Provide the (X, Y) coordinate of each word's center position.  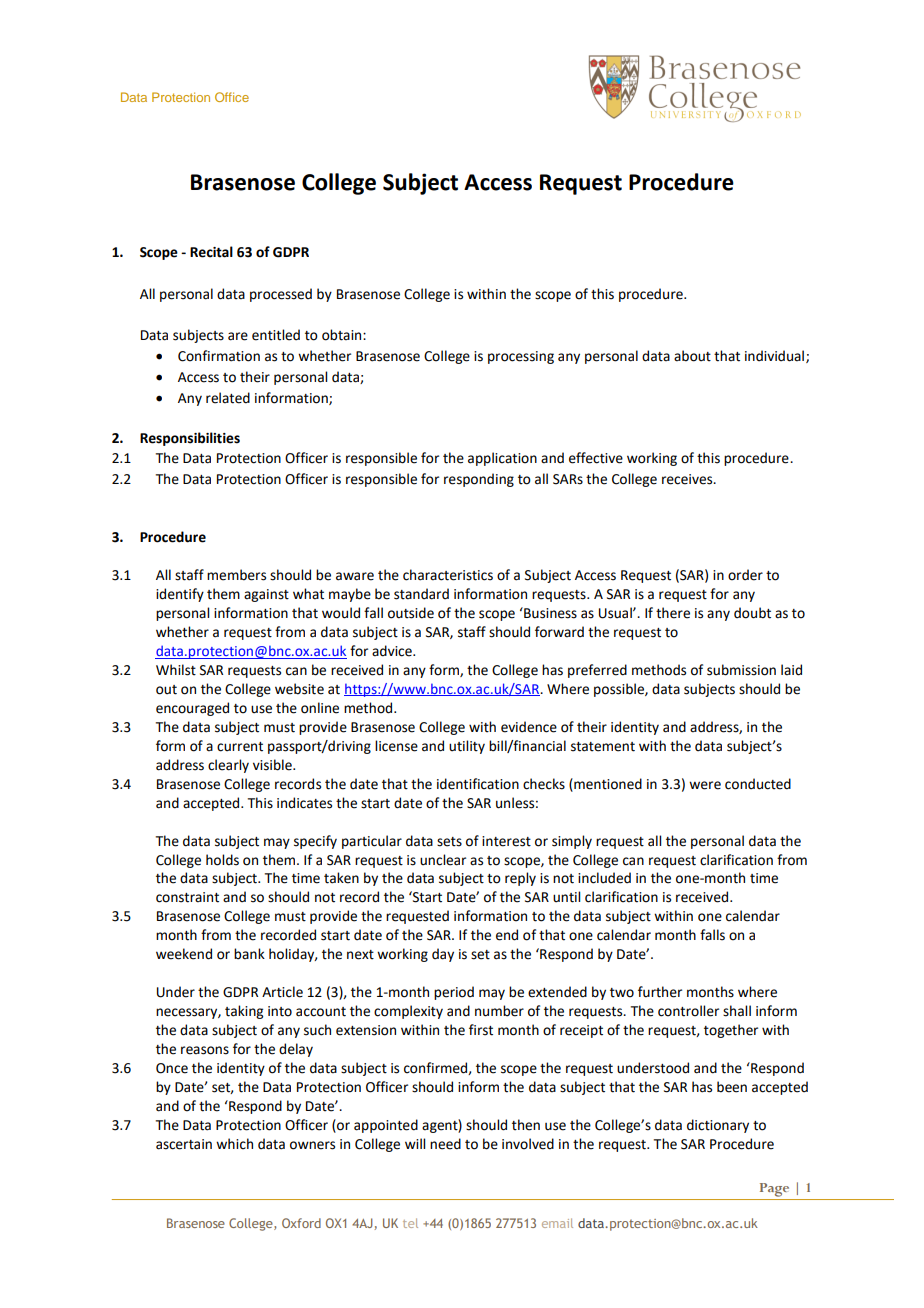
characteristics (448, 575)
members (236, 575)
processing (521, 357)
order (745, 575)
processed (281, 295)
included (604, 878)
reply (520, 879)
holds (222, 860)
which (234, 1144)
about (692, 356)
